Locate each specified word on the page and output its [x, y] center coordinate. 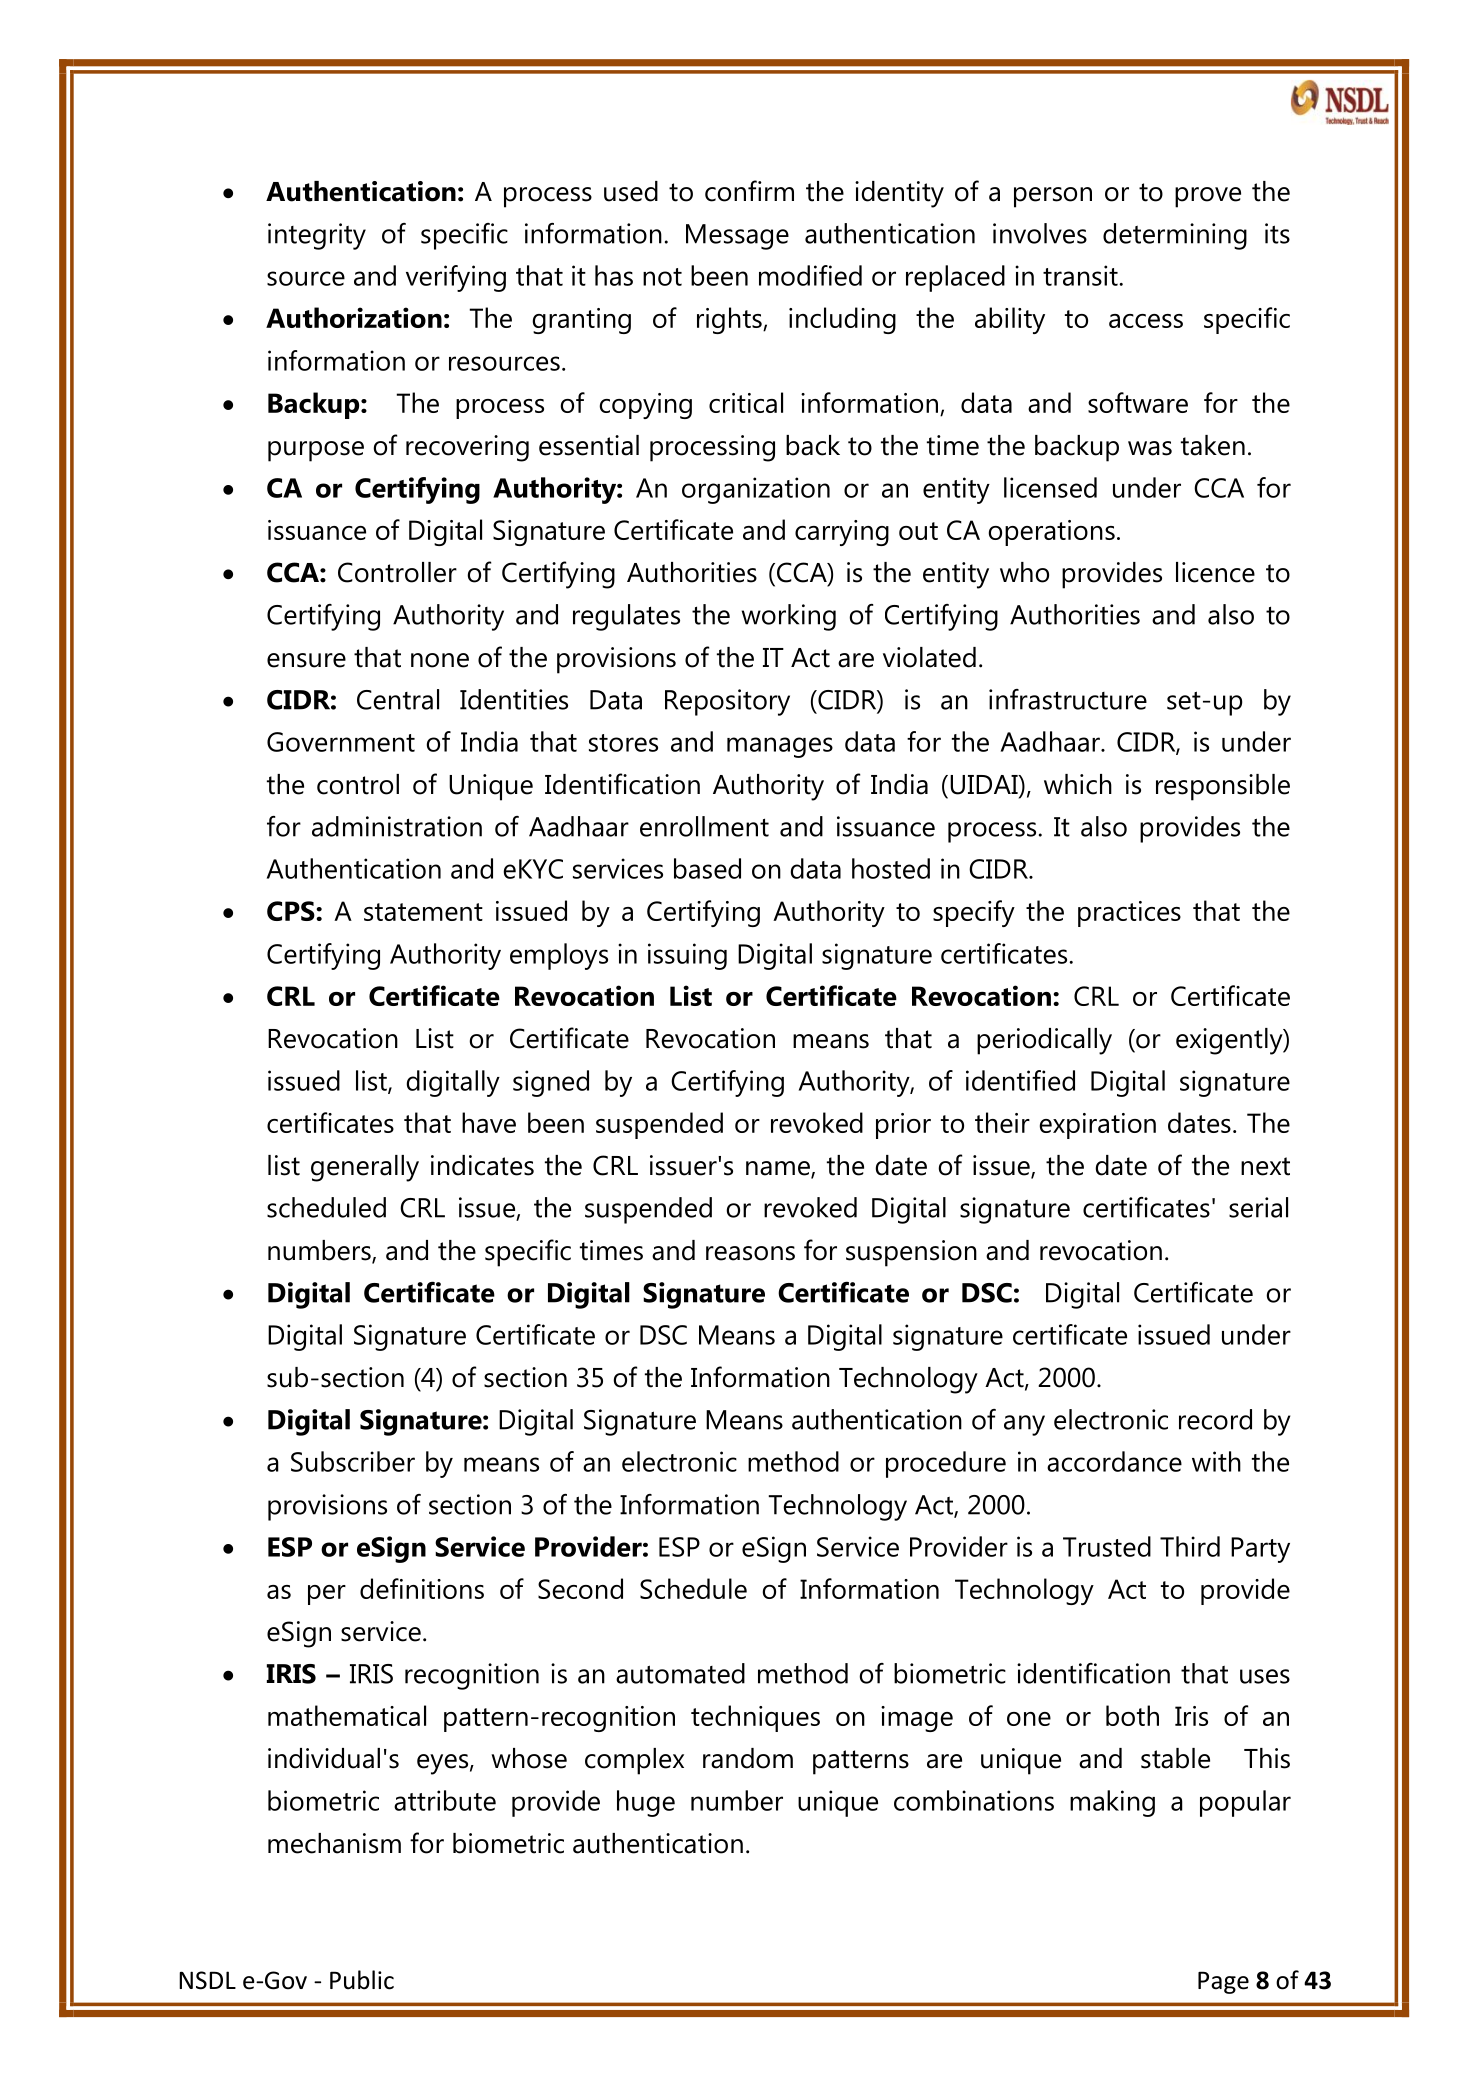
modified [810, 275]
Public [362, 1980]
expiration [1098, 1126]
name [779, 1169]
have [489, 1122]
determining [1175, 236]
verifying [456, 278]
